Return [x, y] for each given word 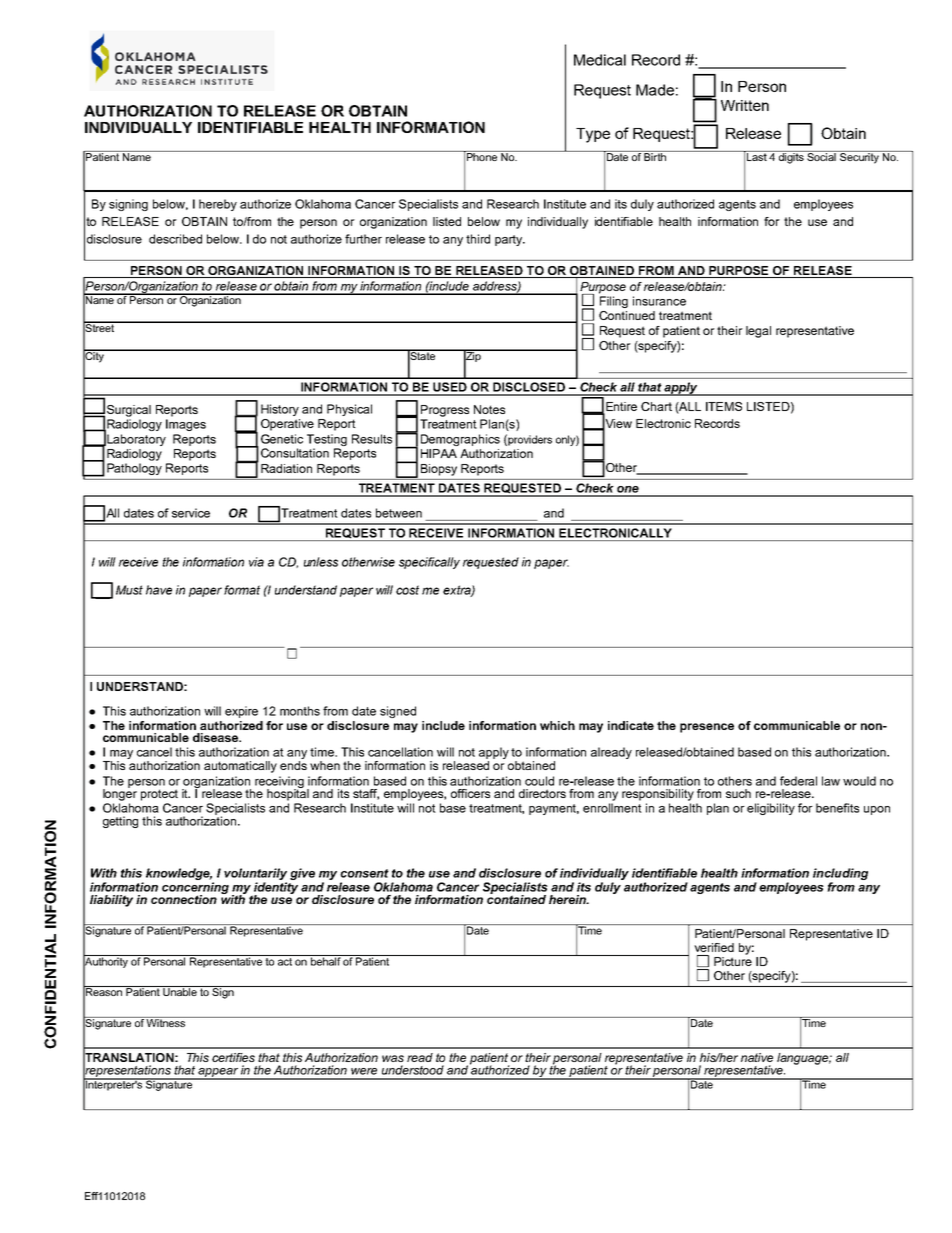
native [757, 1057]
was [393, 1058]
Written [745, 105]
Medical [600, 60]
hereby [218, 205]
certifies [233, 1057]
